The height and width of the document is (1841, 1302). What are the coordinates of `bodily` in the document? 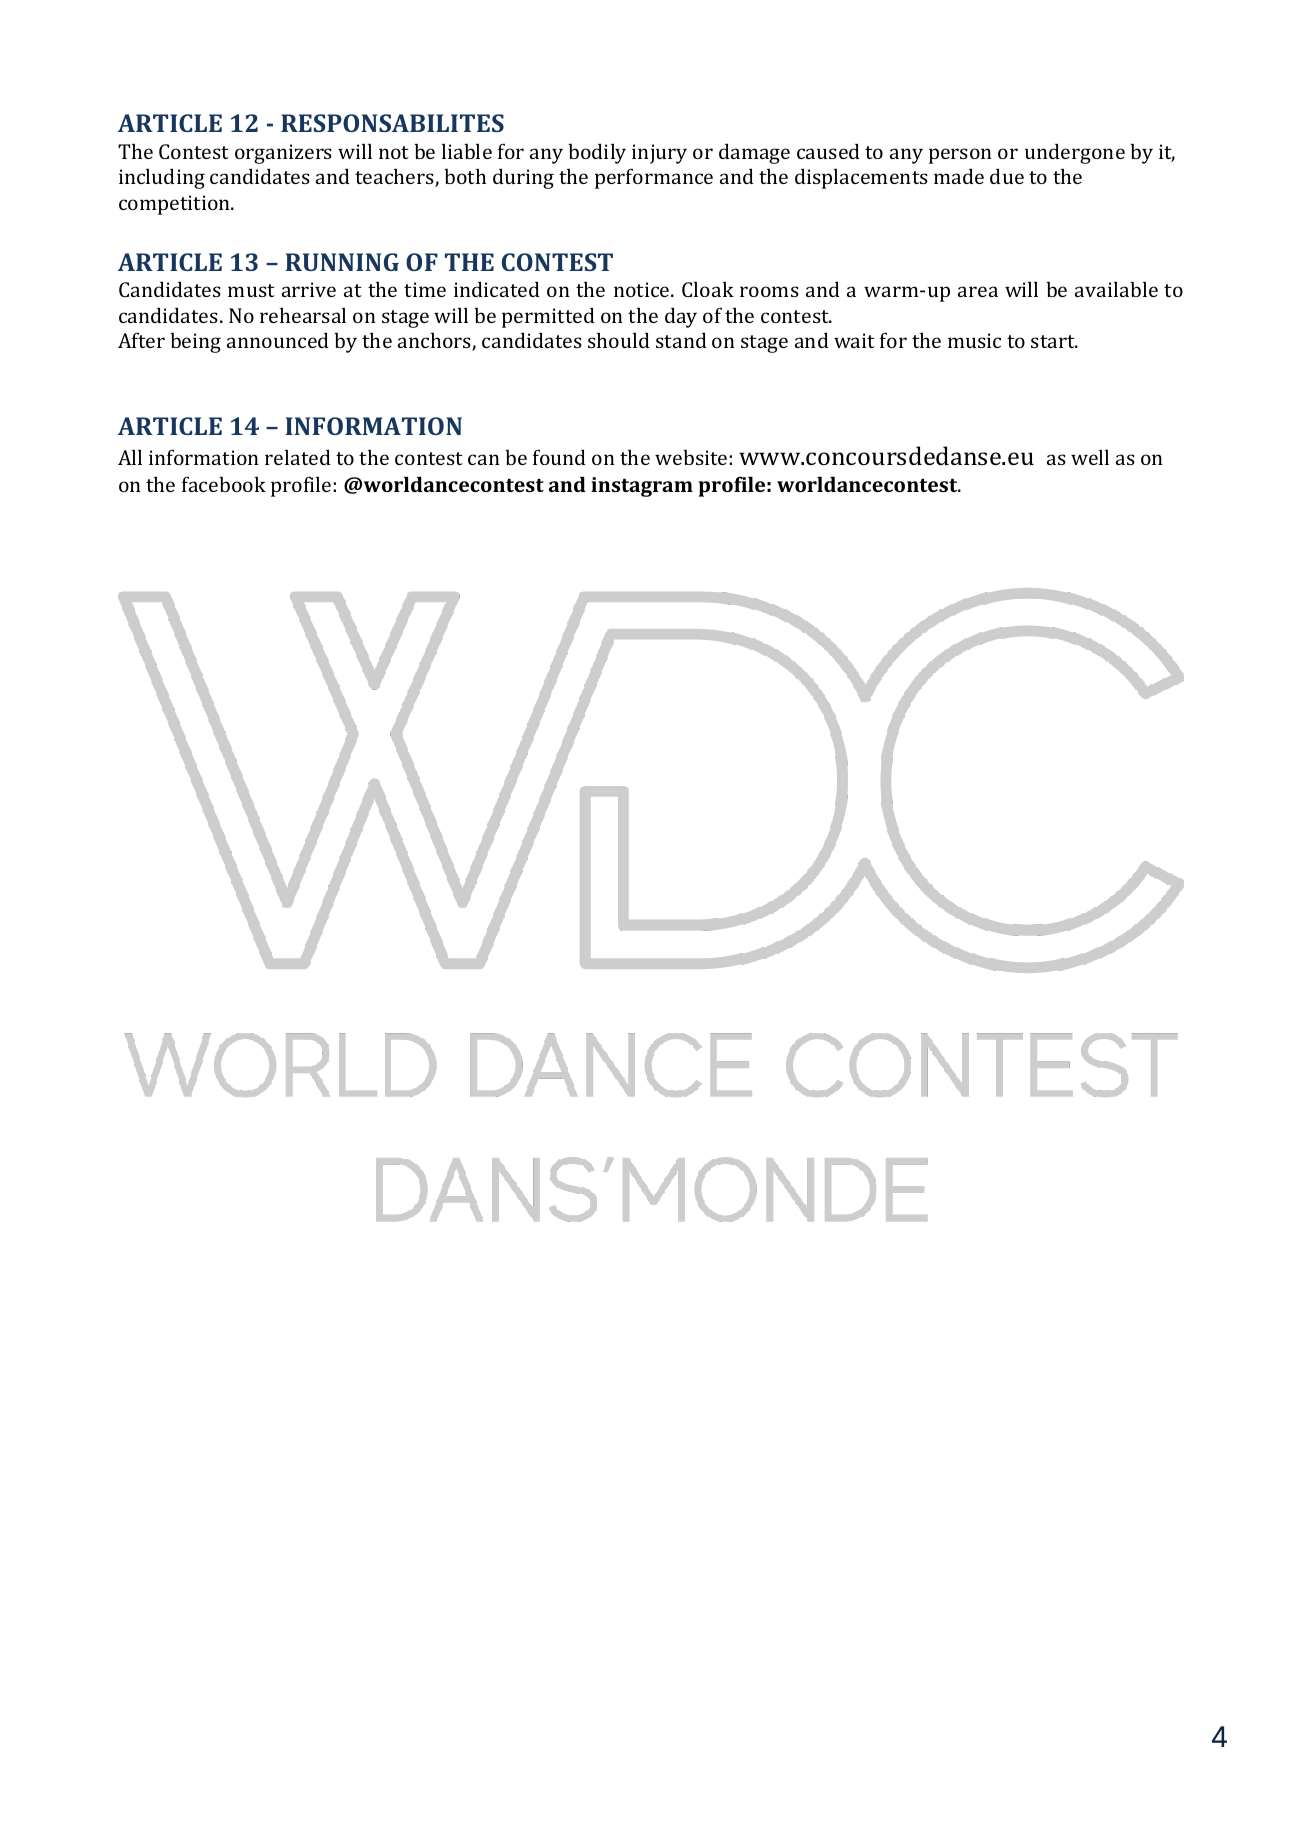 It's located at (597, 153).
